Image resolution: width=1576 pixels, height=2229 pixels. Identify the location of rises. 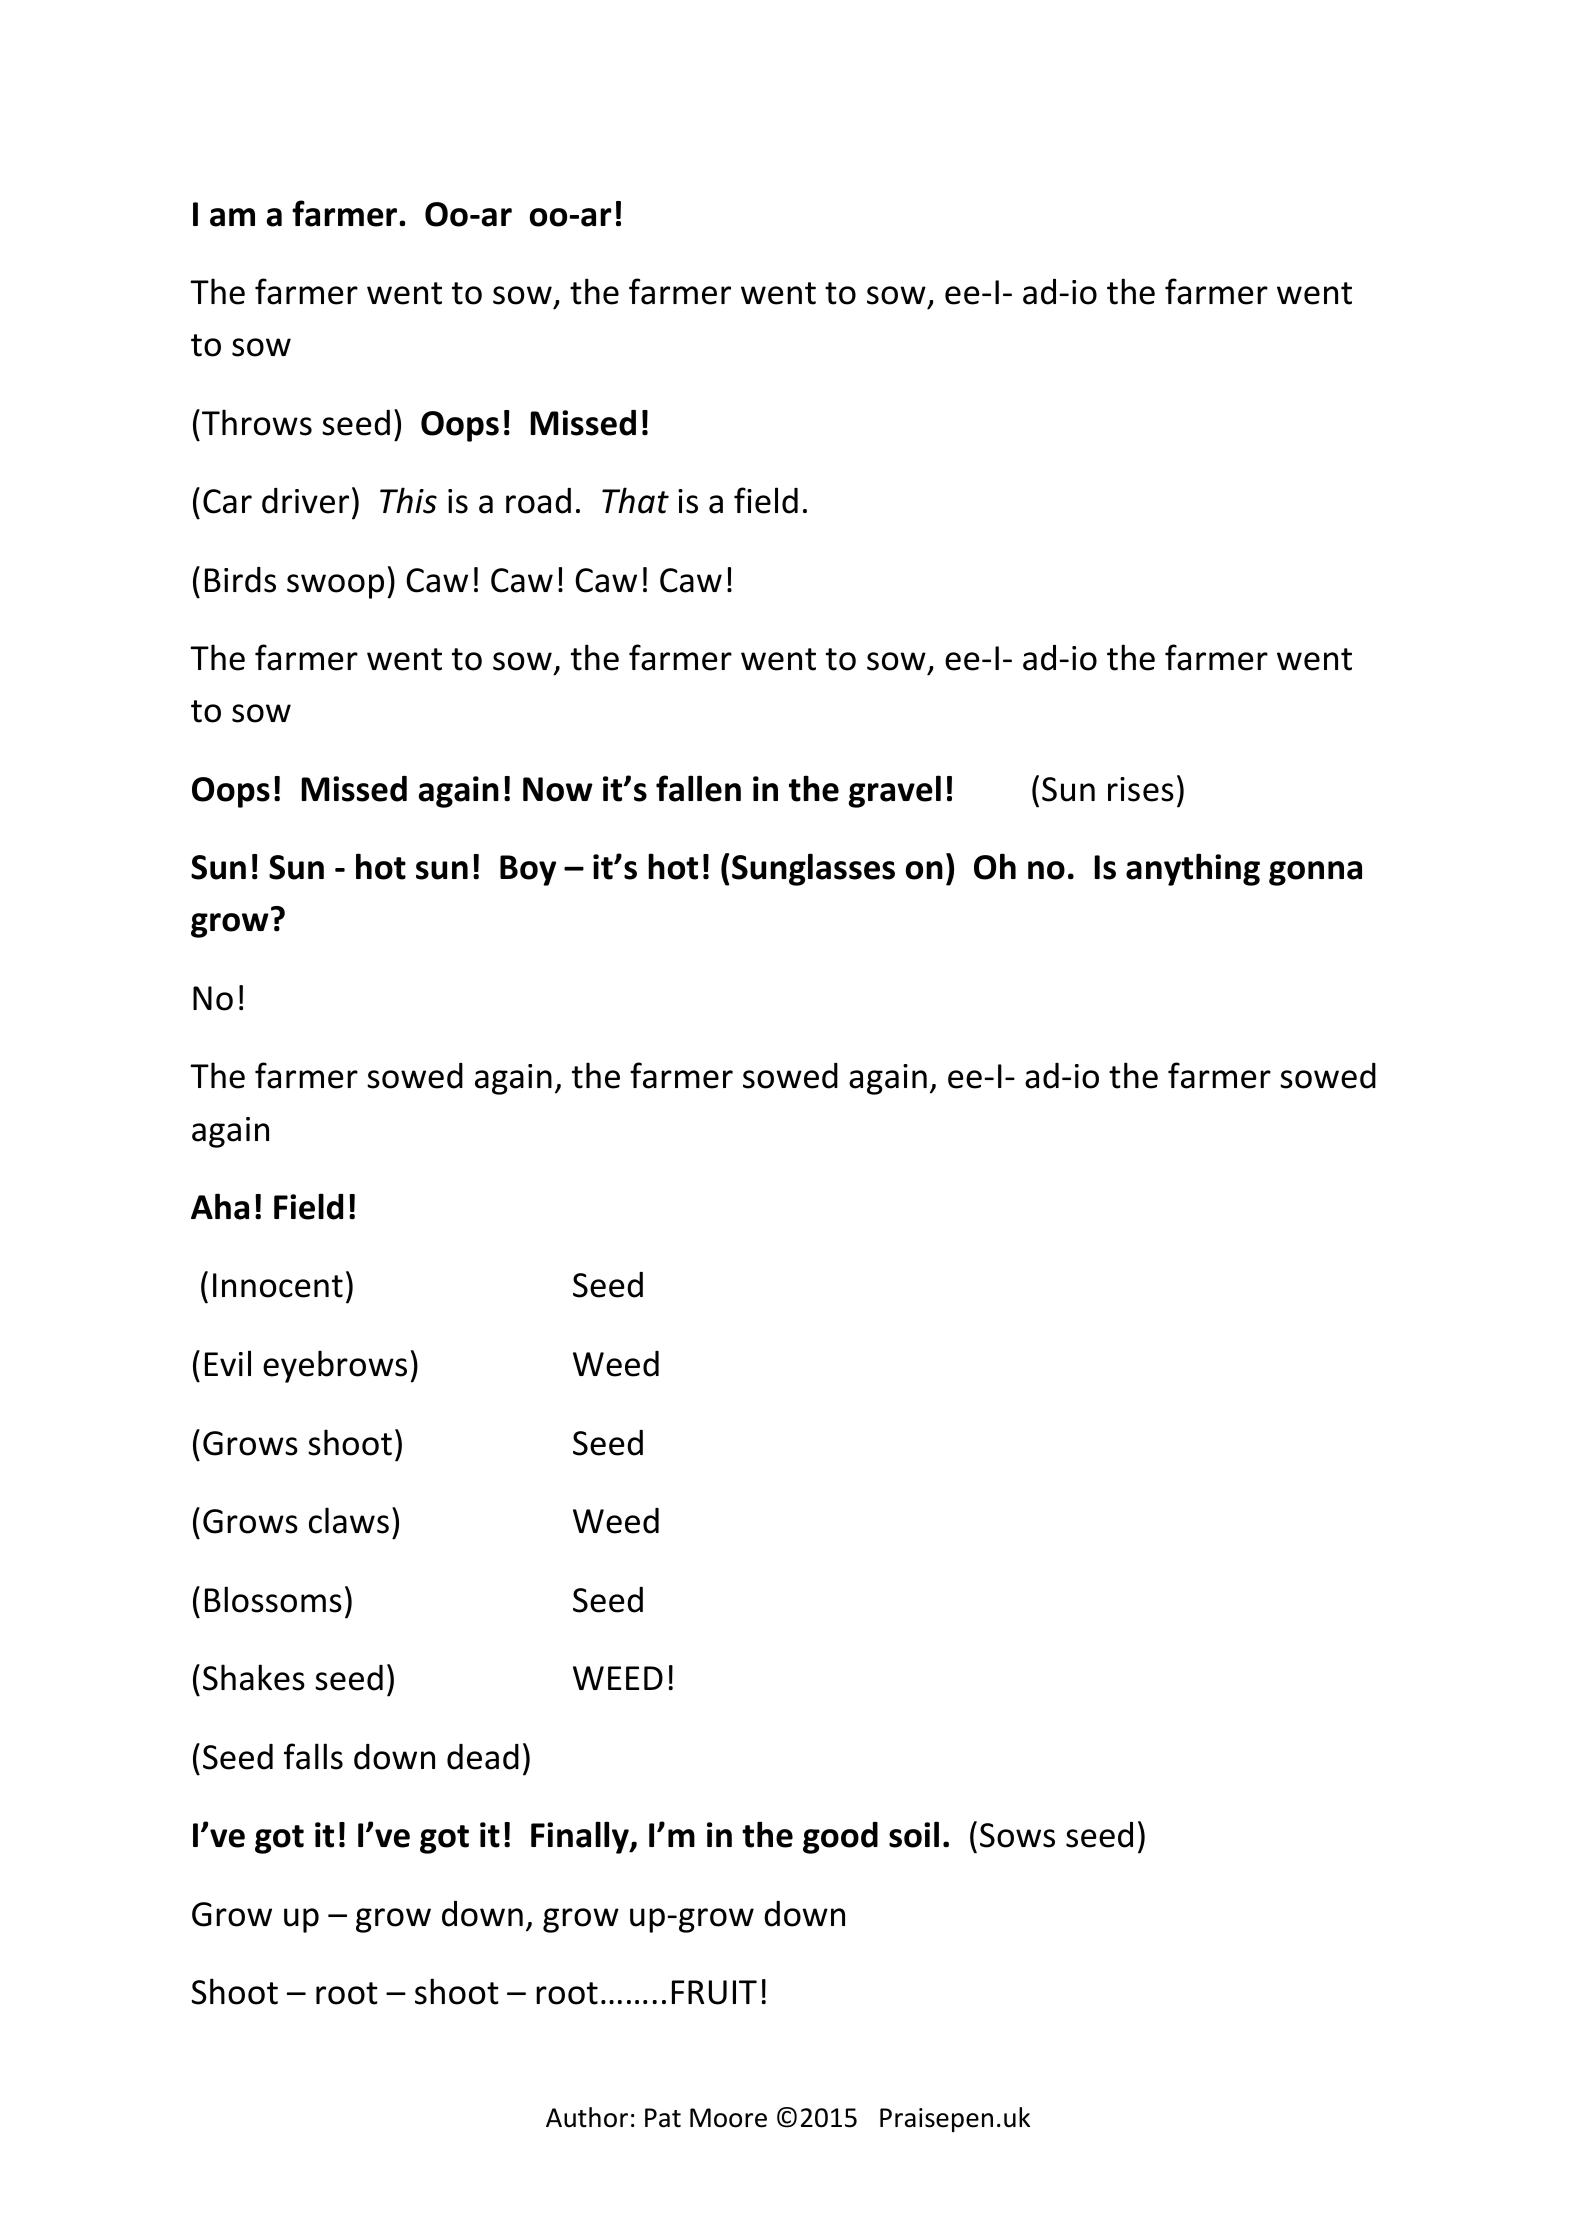
(1141, 789).
